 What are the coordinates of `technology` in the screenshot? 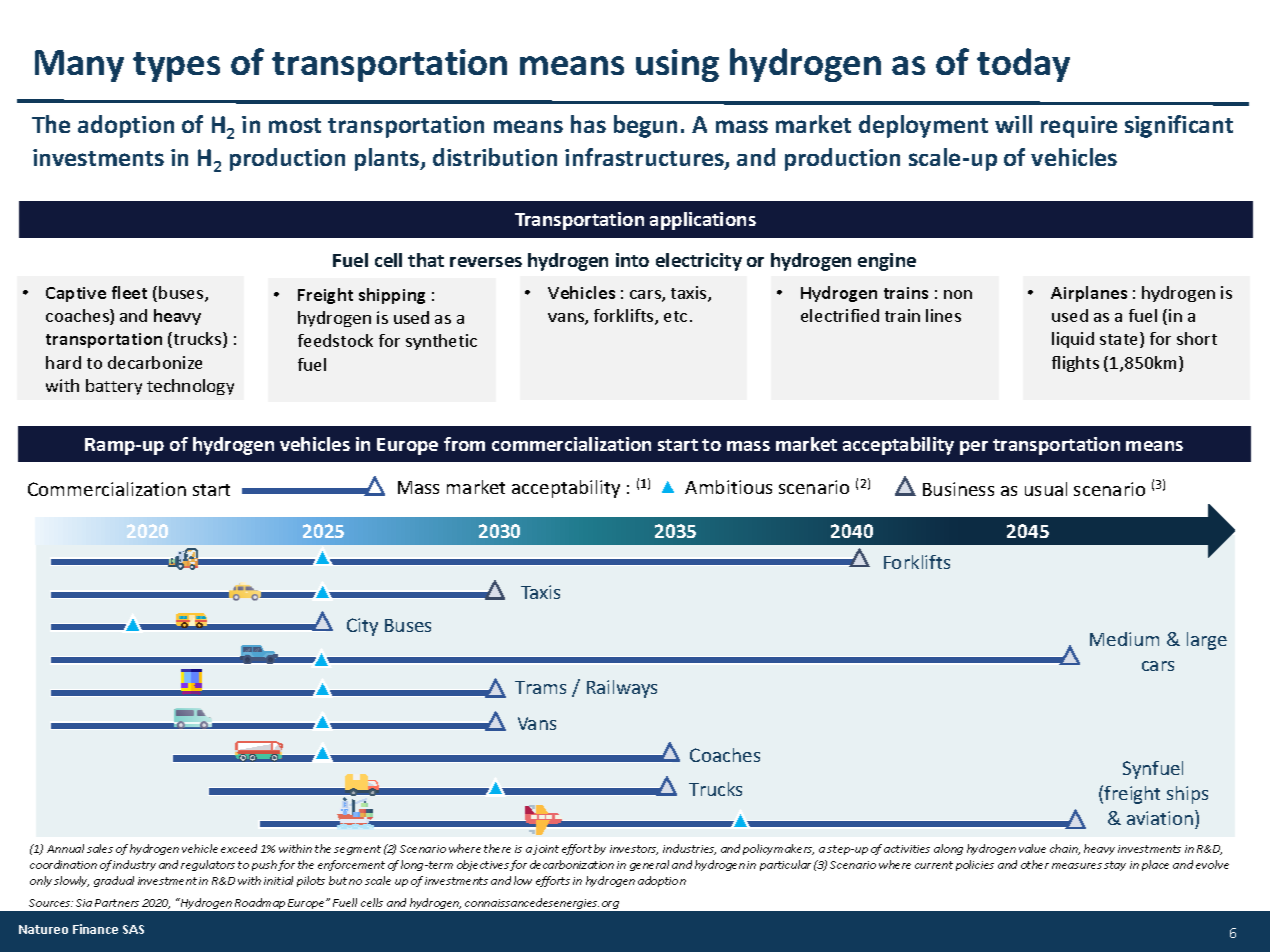 It's located at (190, 387).
